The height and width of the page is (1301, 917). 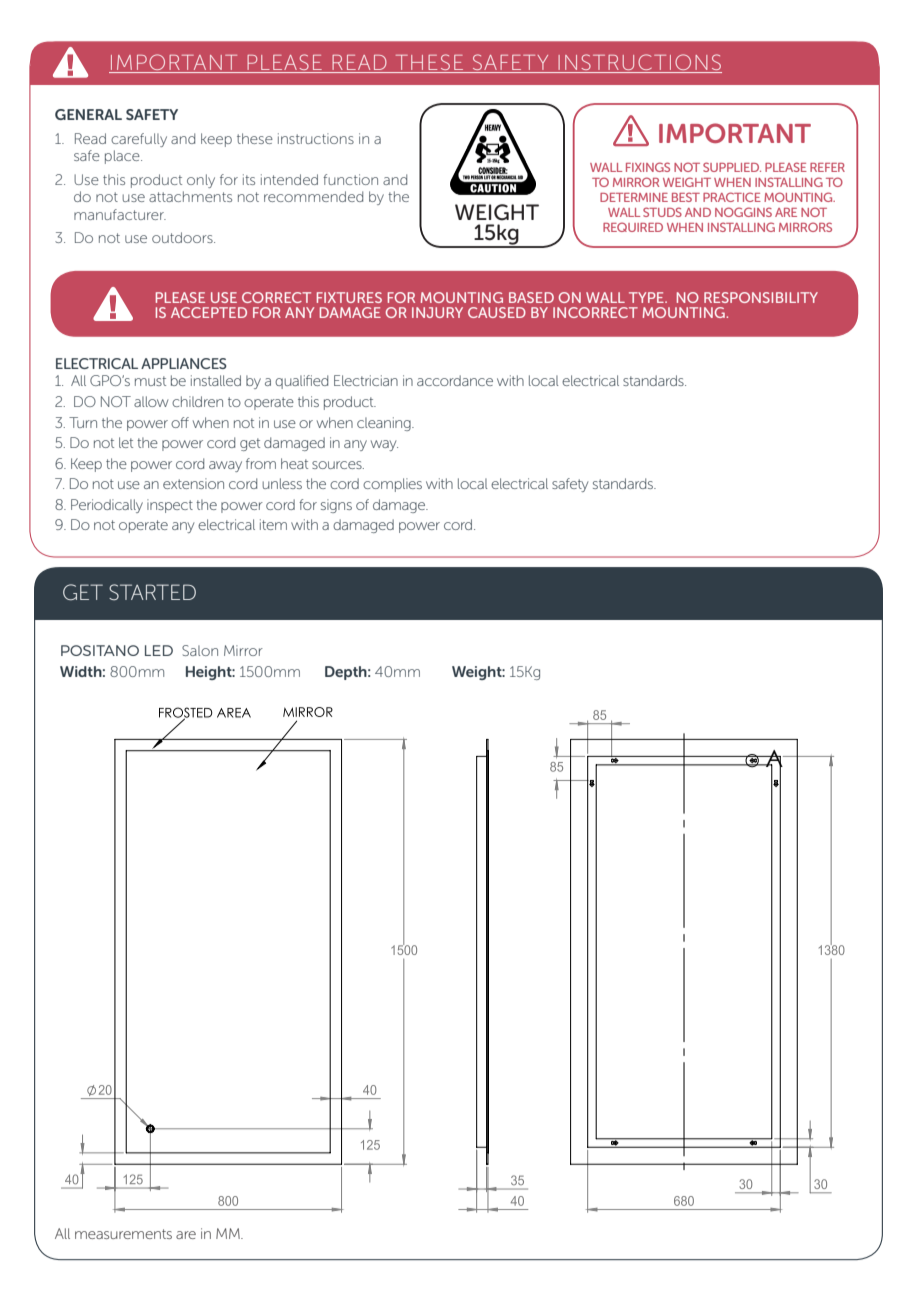 What do you see at coordinates (282, 483) in the page?
I see `unless` at bounding box center [282, 483].
